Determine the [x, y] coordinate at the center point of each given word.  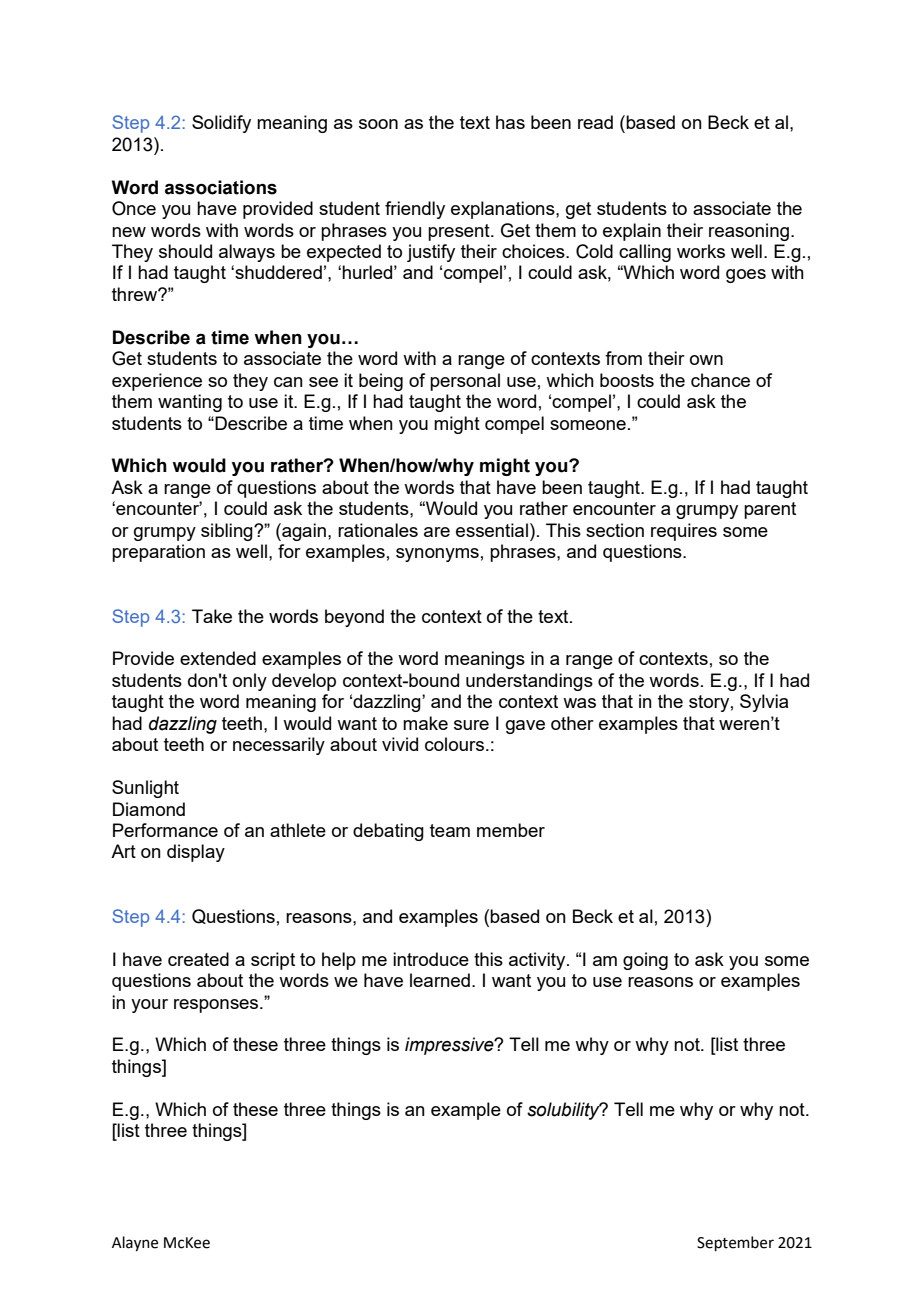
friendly [415, 210]
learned [440, 980]
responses [217, 1006]
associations [221, 187]
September [735, 1243]
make [425, 723]
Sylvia [764, 703]
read [595, 122]
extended [218, 658]
